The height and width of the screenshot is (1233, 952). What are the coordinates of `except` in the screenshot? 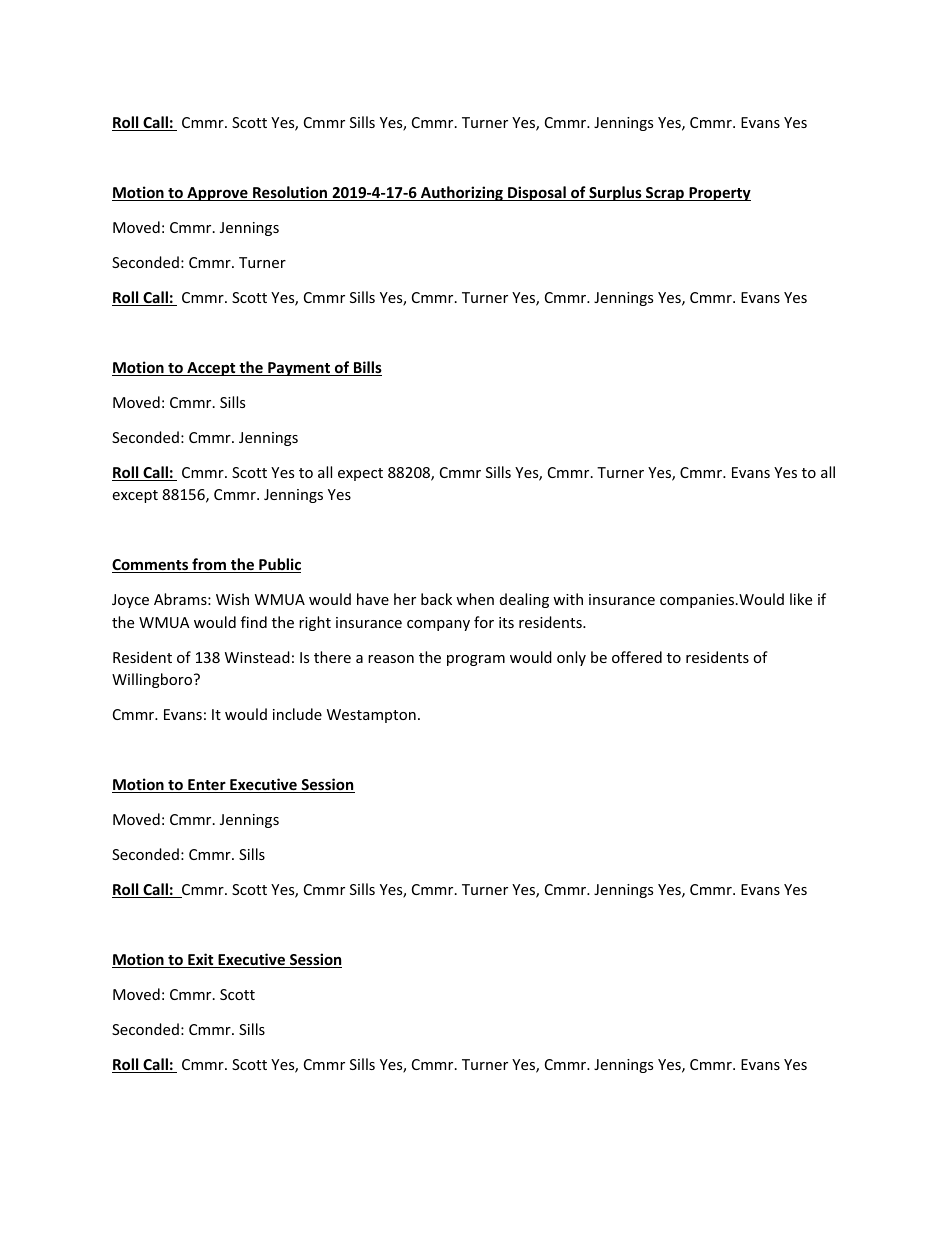 It's located at (135, 496).
